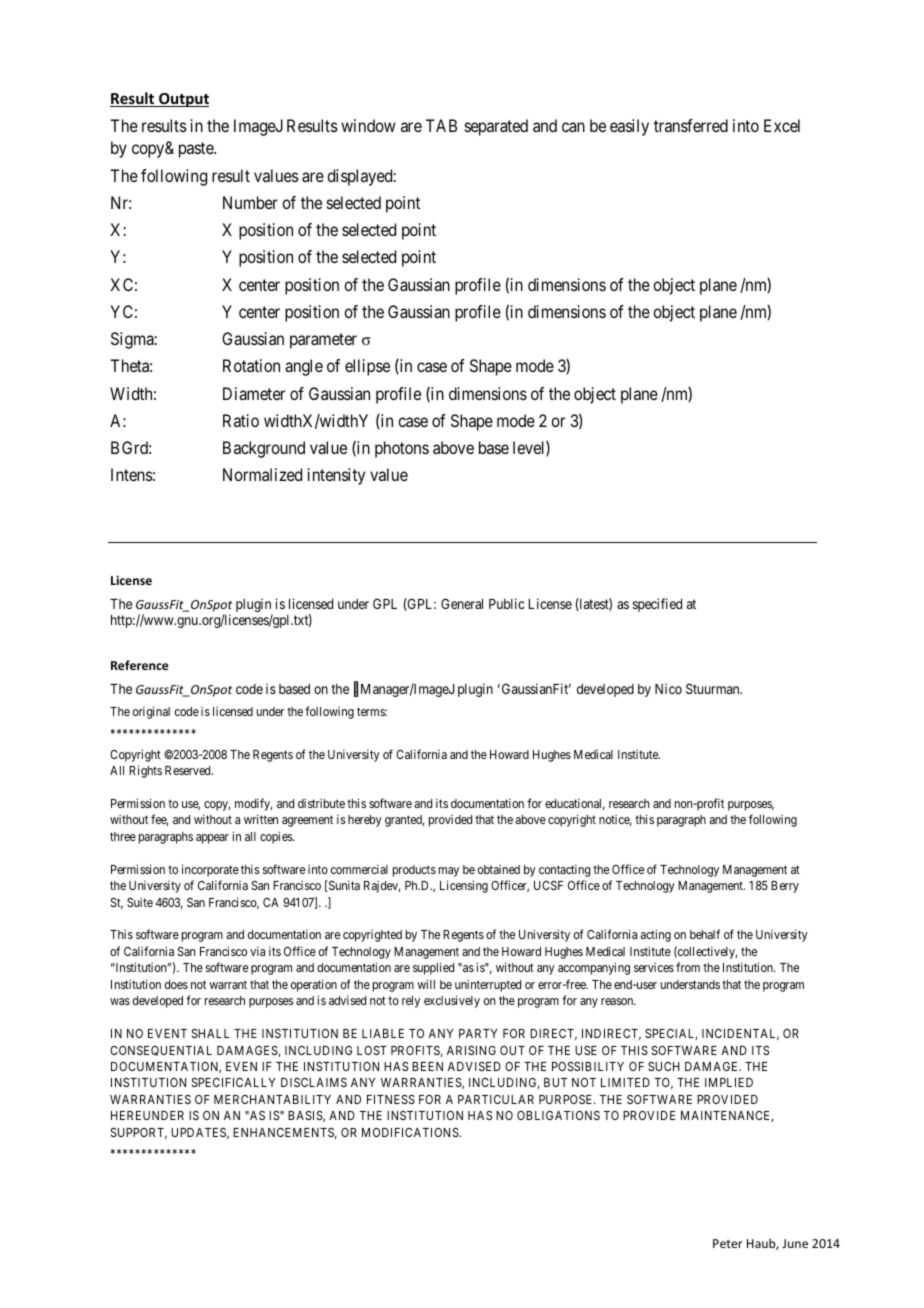  What do you see at coordinates (496, 127) in the screenshot?
I see `separated` at bounding box center [496, 127].
